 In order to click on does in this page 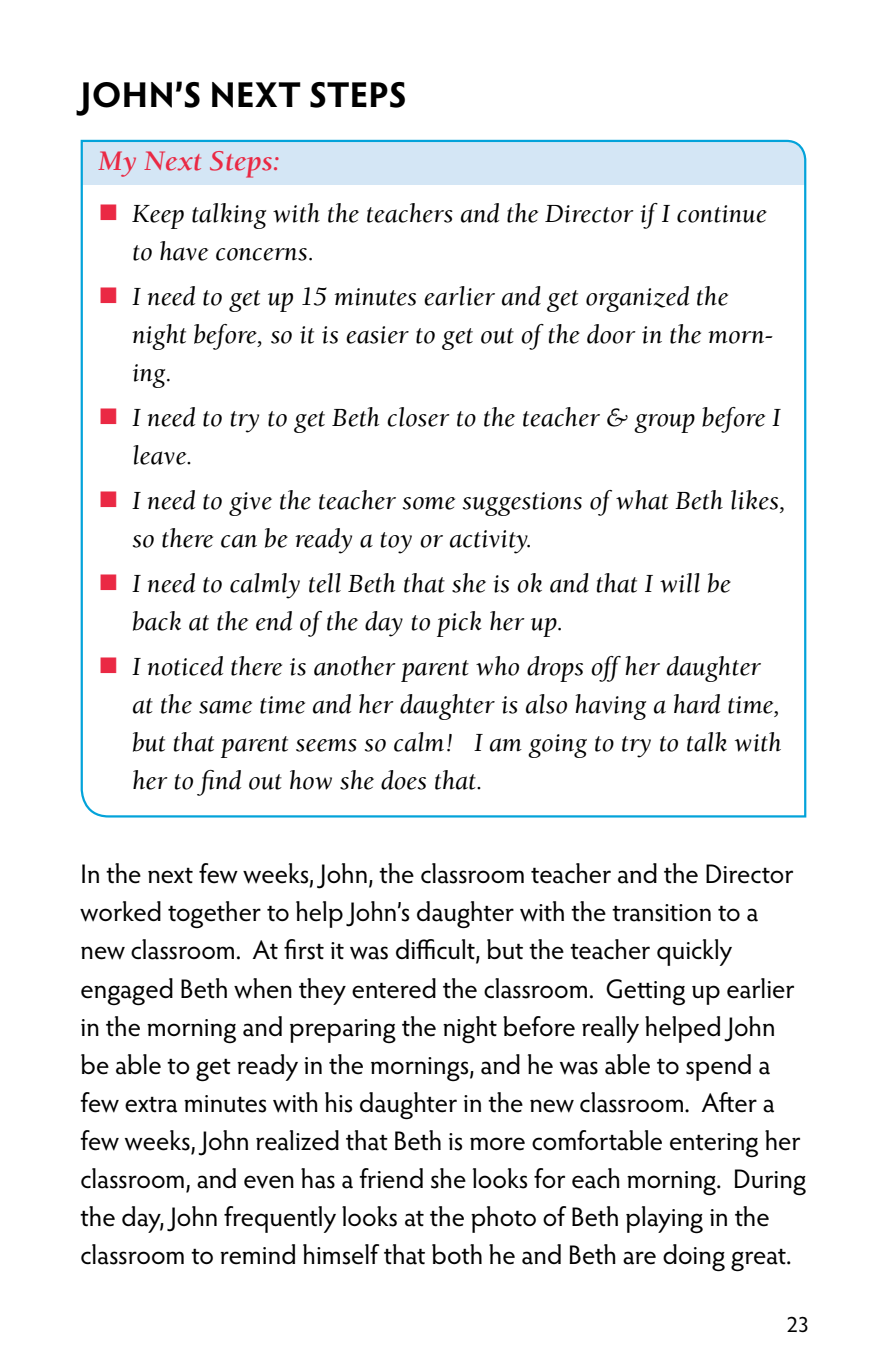, I will do `click(403, 780)`.
